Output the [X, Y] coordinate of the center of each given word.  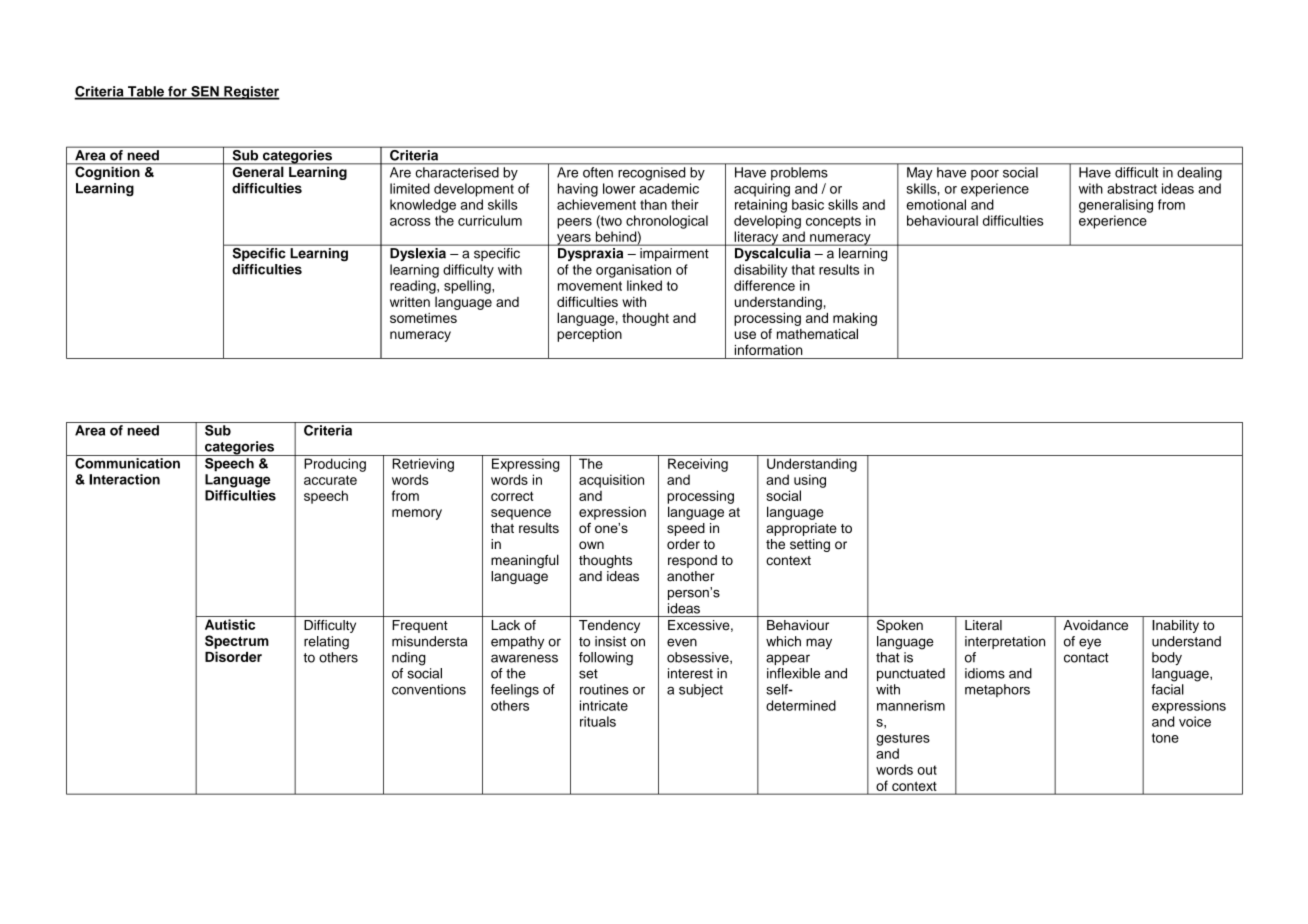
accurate [330, 480]
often [598, 172]
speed [686, 529]
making [855, 319]
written [410, 301]
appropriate [801, 529]
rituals [598, 721]
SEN [205, 92]
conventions [429, 689]
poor [985, 175]
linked [644, 285]
